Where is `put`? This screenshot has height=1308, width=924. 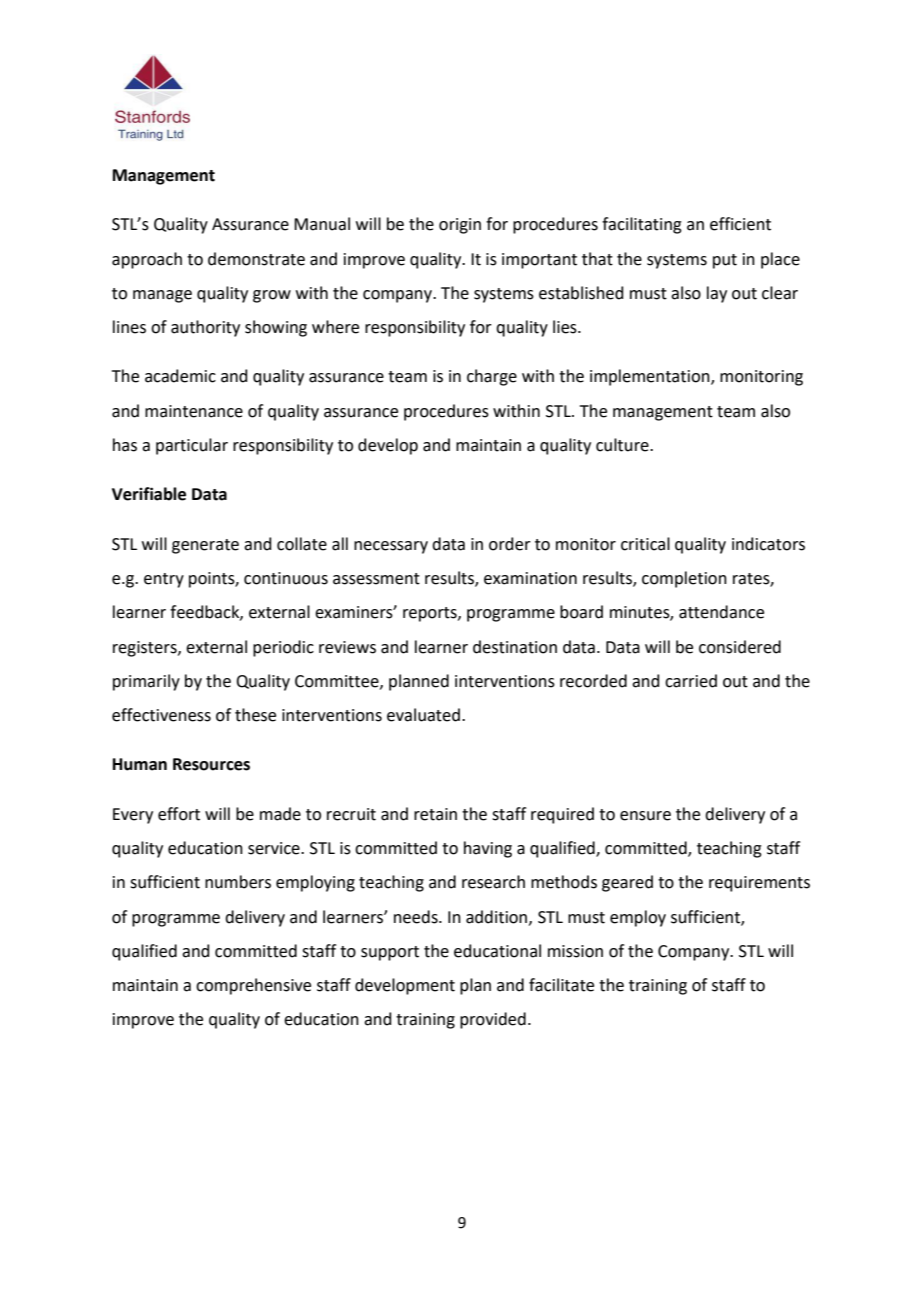 put is located at coordinates (725, 261).
